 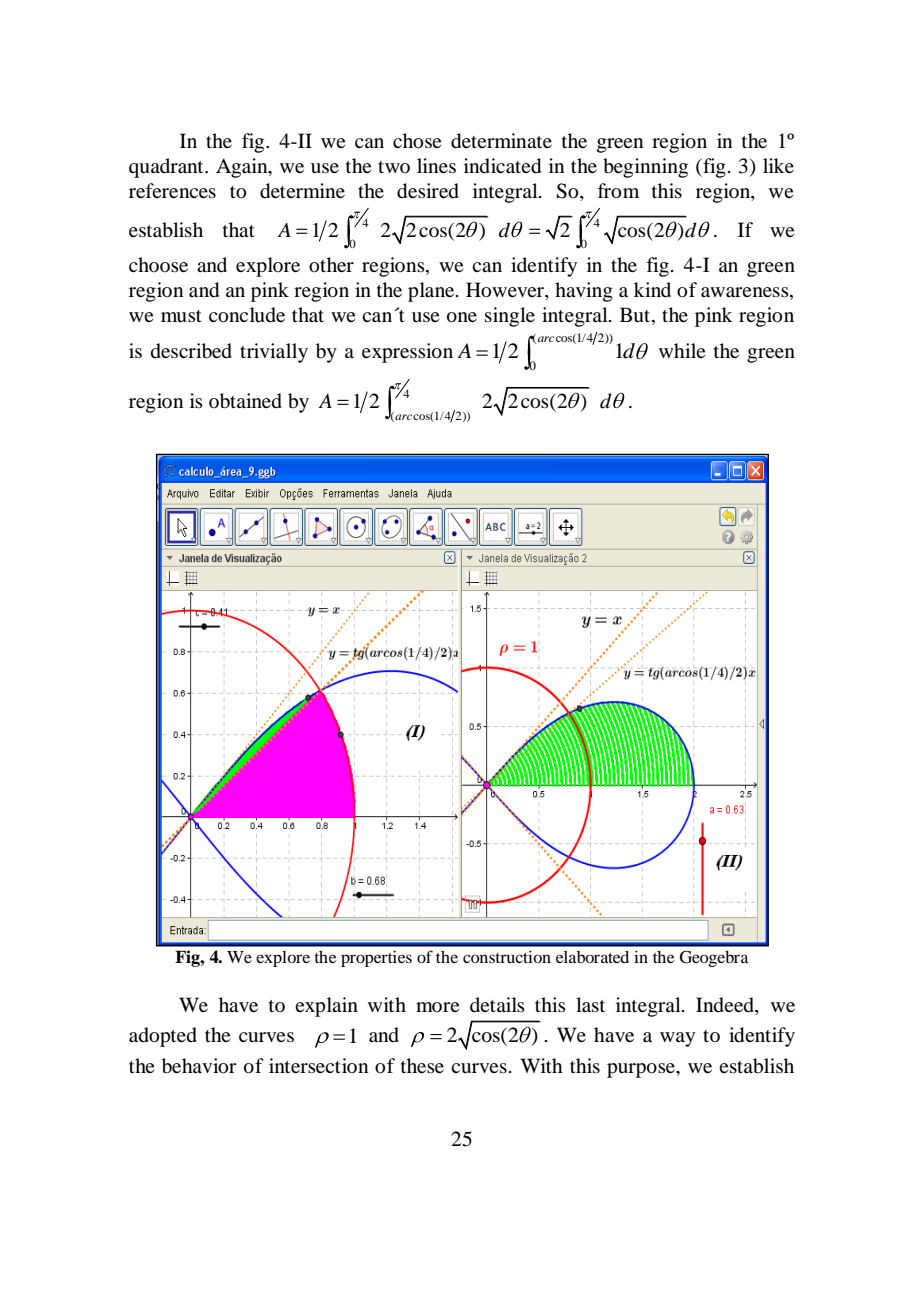 What do you see at coordinates (199, 1066) in the screenshot?
I see `behavior` at bounding box center [199, 1066].
